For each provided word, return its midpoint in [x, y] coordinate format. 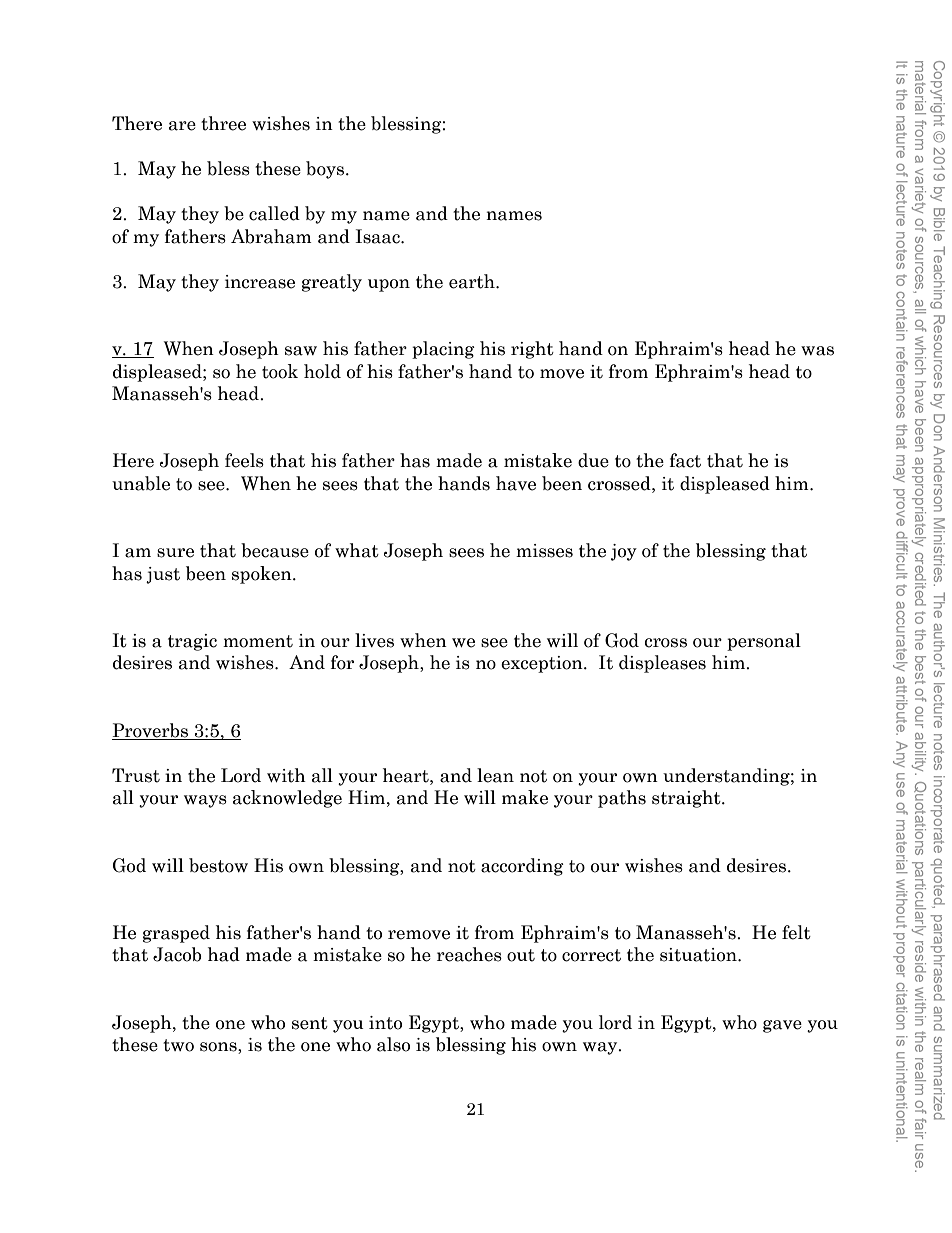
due [593, 460]
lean [495, 775]
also [393, 1044]
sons [219, 1048]
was [817, 351]
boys [325, 170]
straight [687, 799]
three [223, 123]
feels [244, 460]
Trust [136, 775]
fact [685, 460]
